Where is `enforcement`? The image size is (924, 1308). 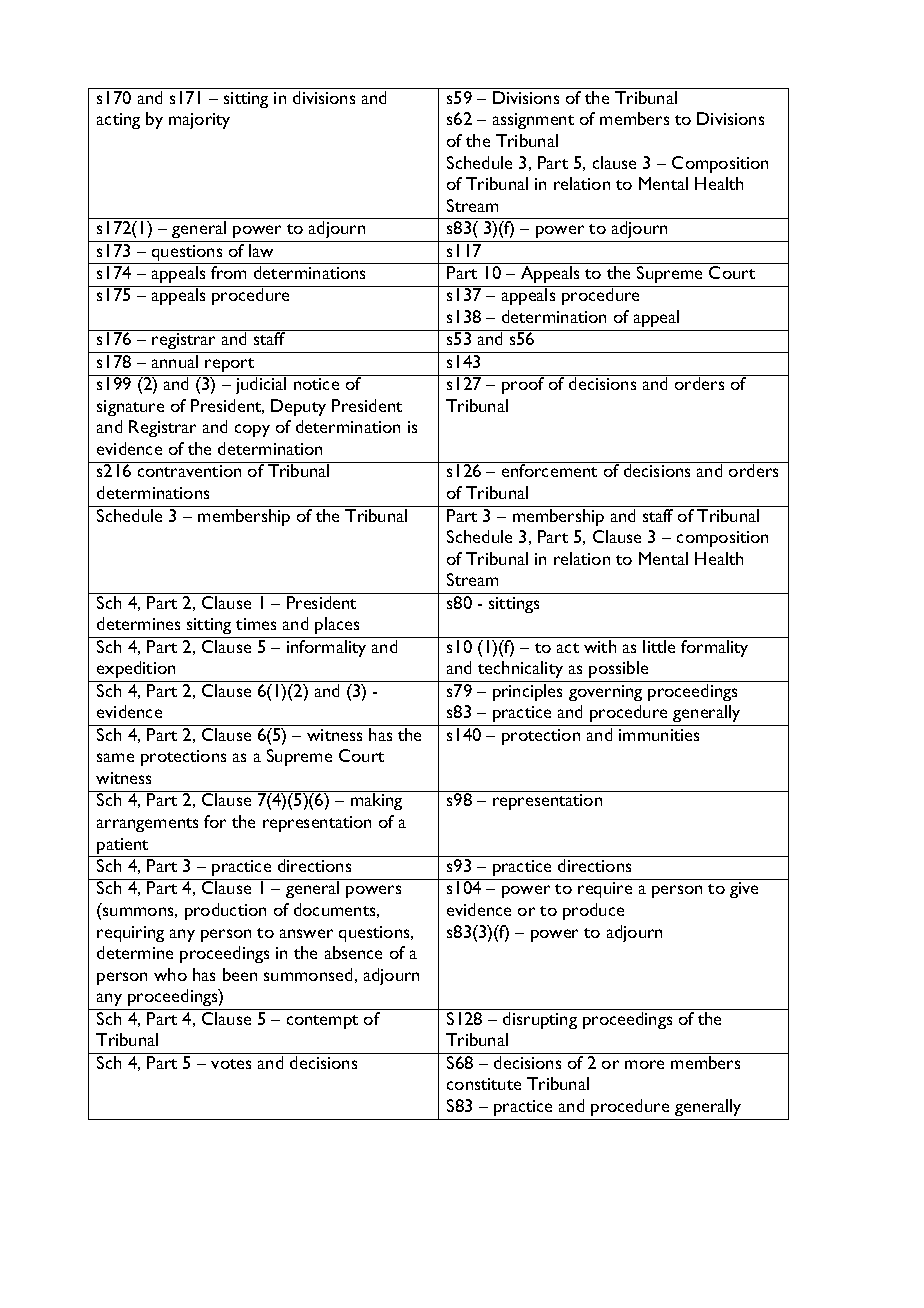 enforcement is located at coordinates (550, 469).
